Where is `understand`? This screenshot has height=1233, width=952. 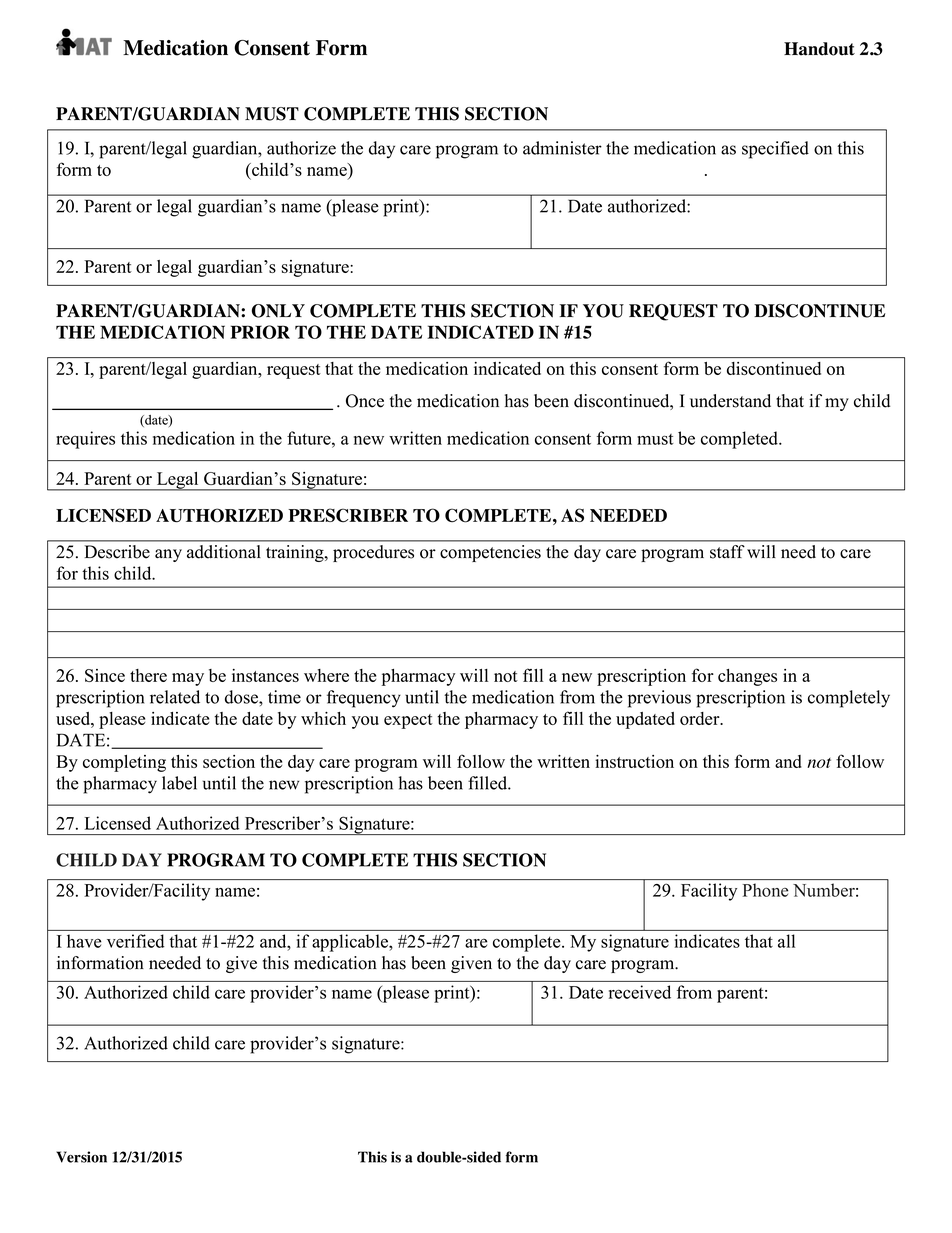 understand is located at coordinates (730, 401).
